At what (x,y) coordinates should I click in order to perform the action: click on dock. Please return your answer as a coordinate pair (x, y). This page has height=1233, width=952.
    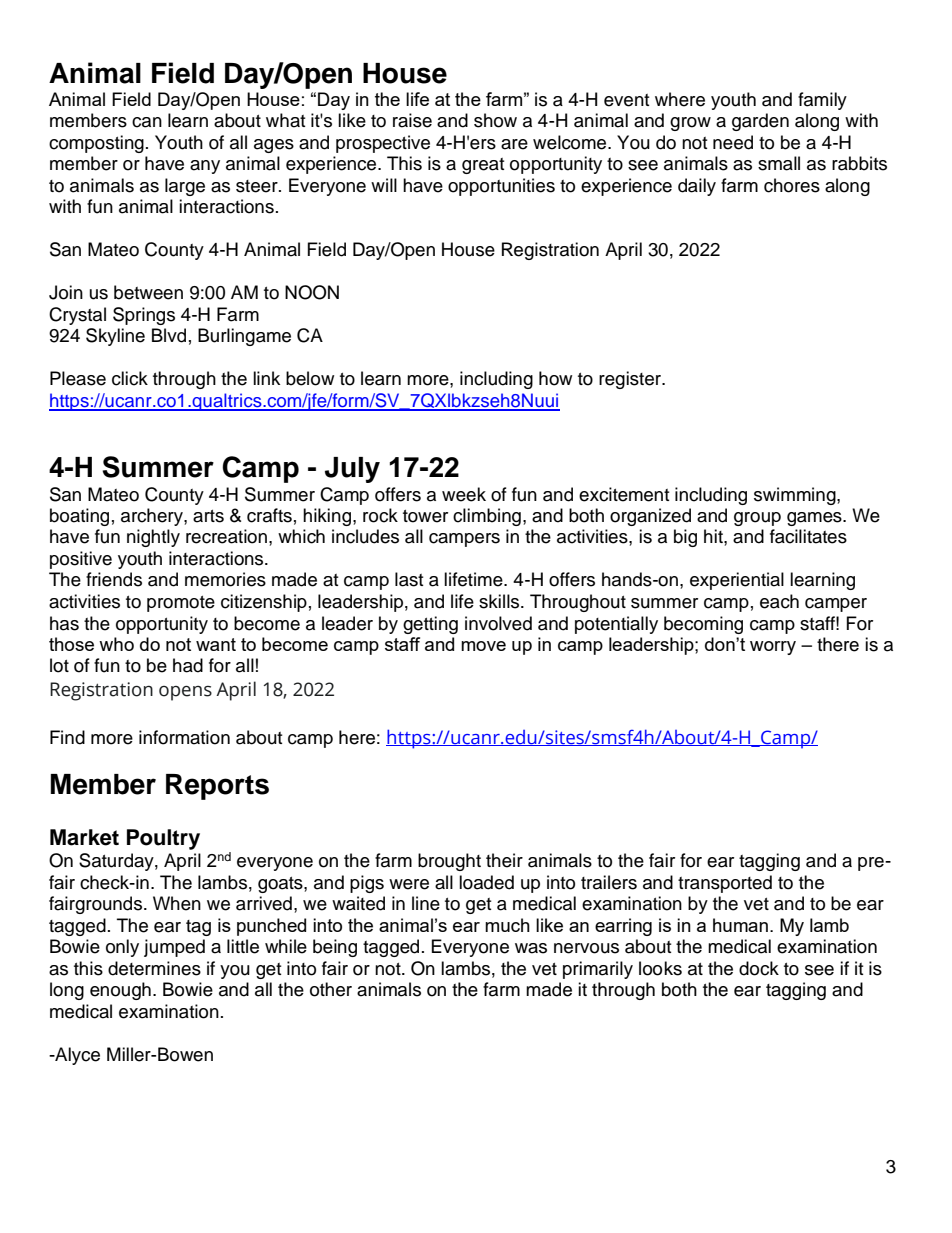
    Looking at the image, I should click on (759, 968).
